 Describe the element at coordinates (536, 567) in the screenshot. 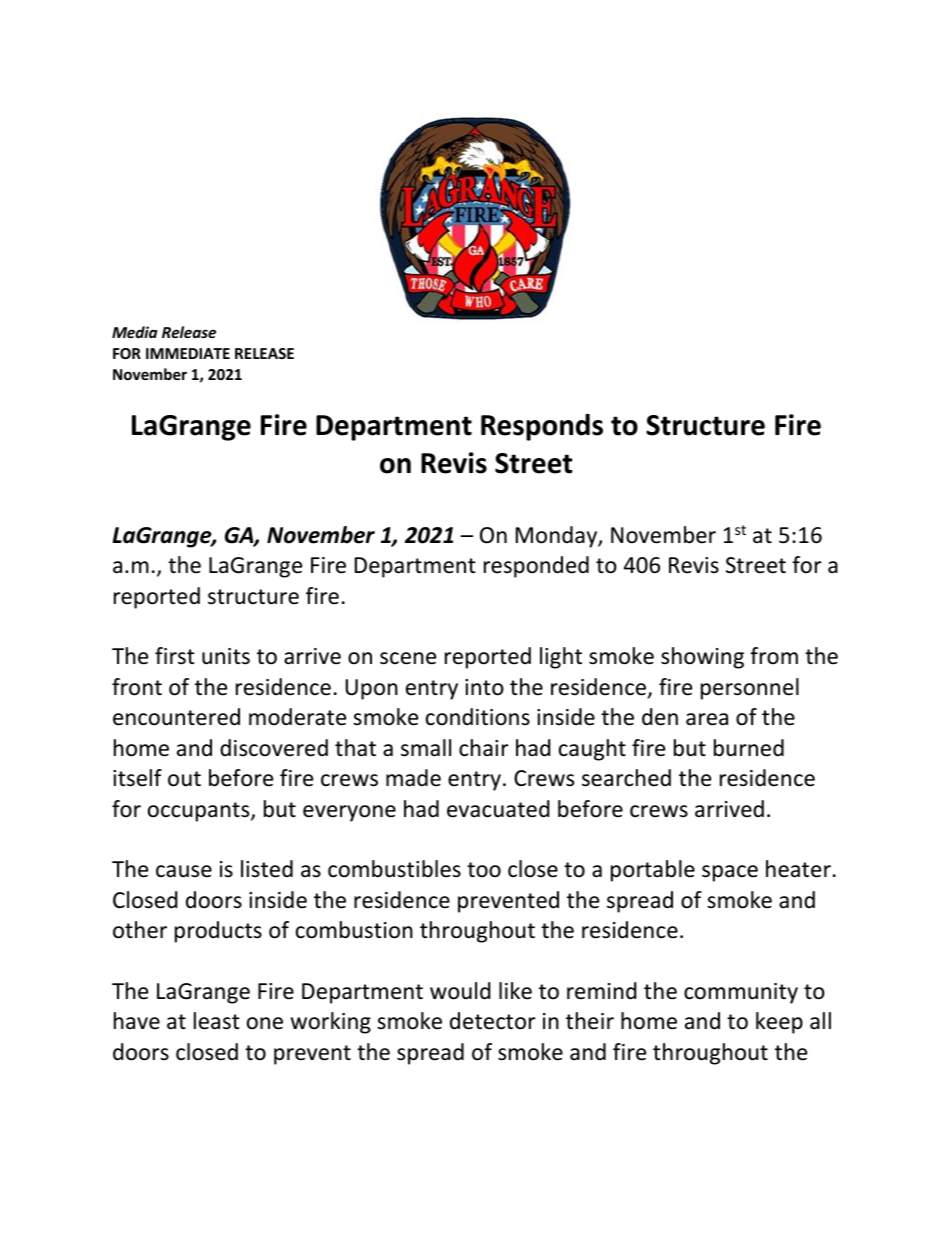

I see `responded` at that location.
